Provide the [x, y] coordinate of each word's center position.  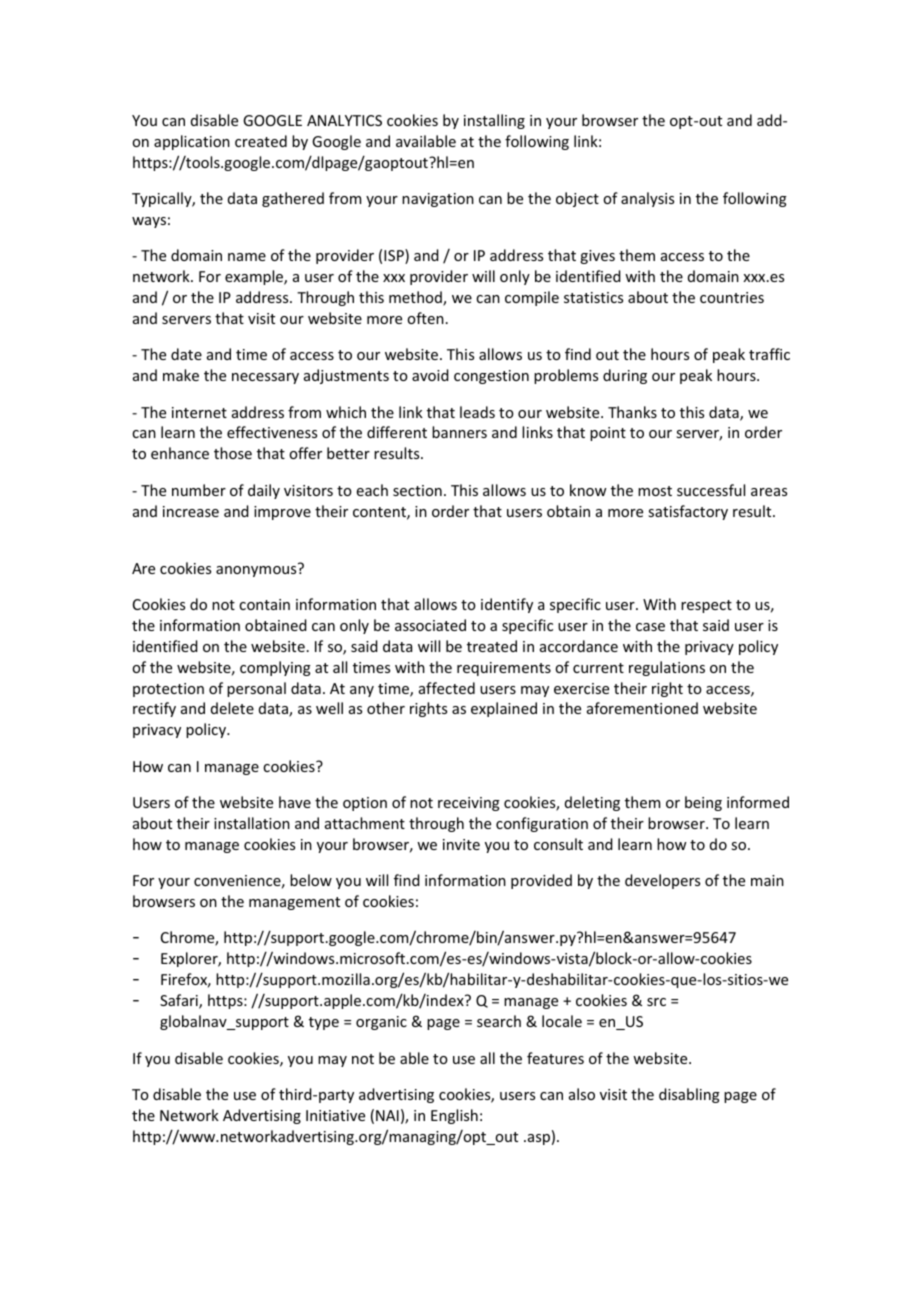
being [703, 803]
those [233, 453]
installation [252, 823]
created [261, 141]
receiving [469, 804]
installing [494, 121]
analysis [647, 199]
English [454, 1116]
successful [711, 490]
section [417, 490]
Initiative [335, 1115]
